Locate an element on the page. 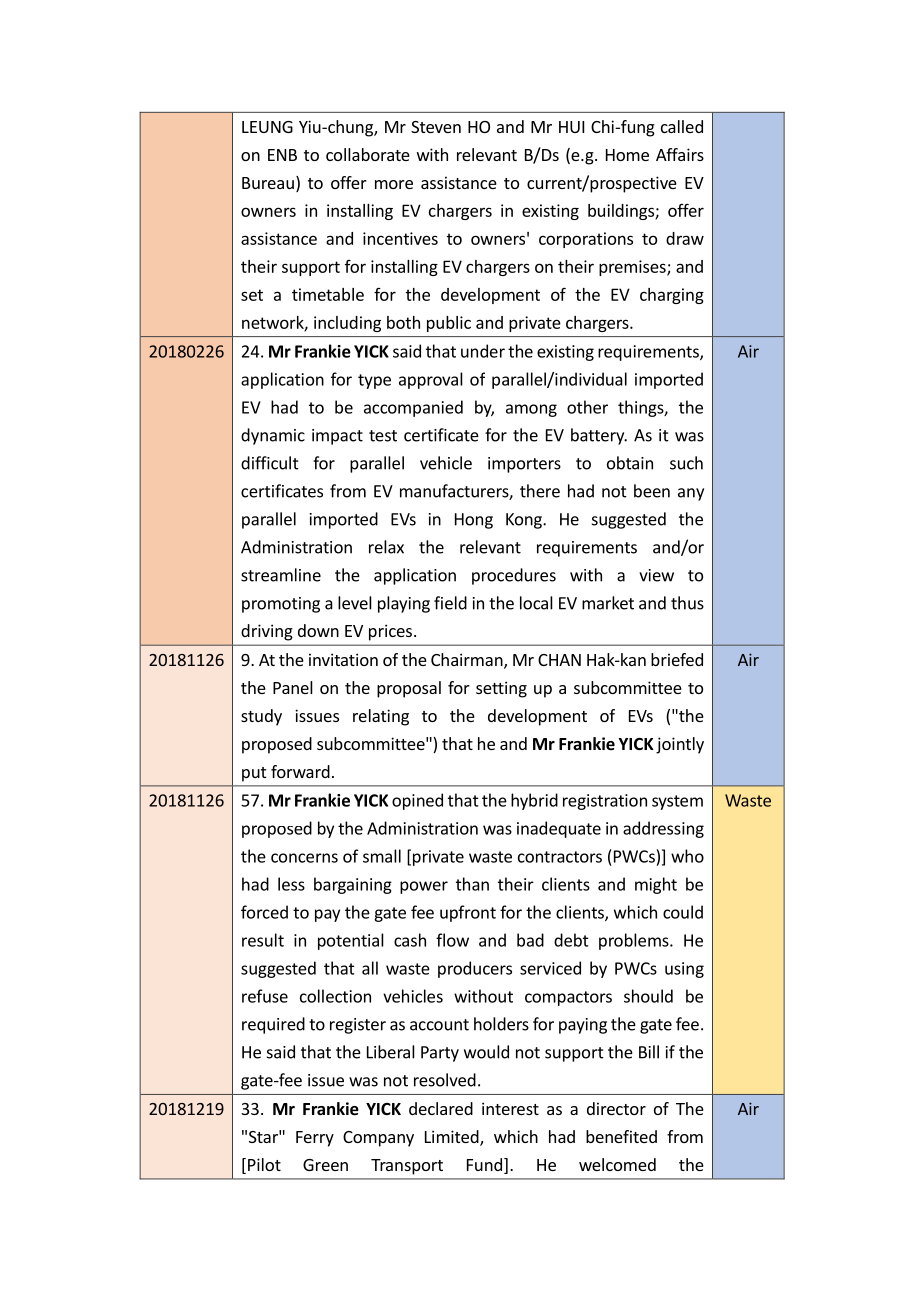 The width and height of the image is (924, 1308). difficult is located at coordinates (270, 463).
